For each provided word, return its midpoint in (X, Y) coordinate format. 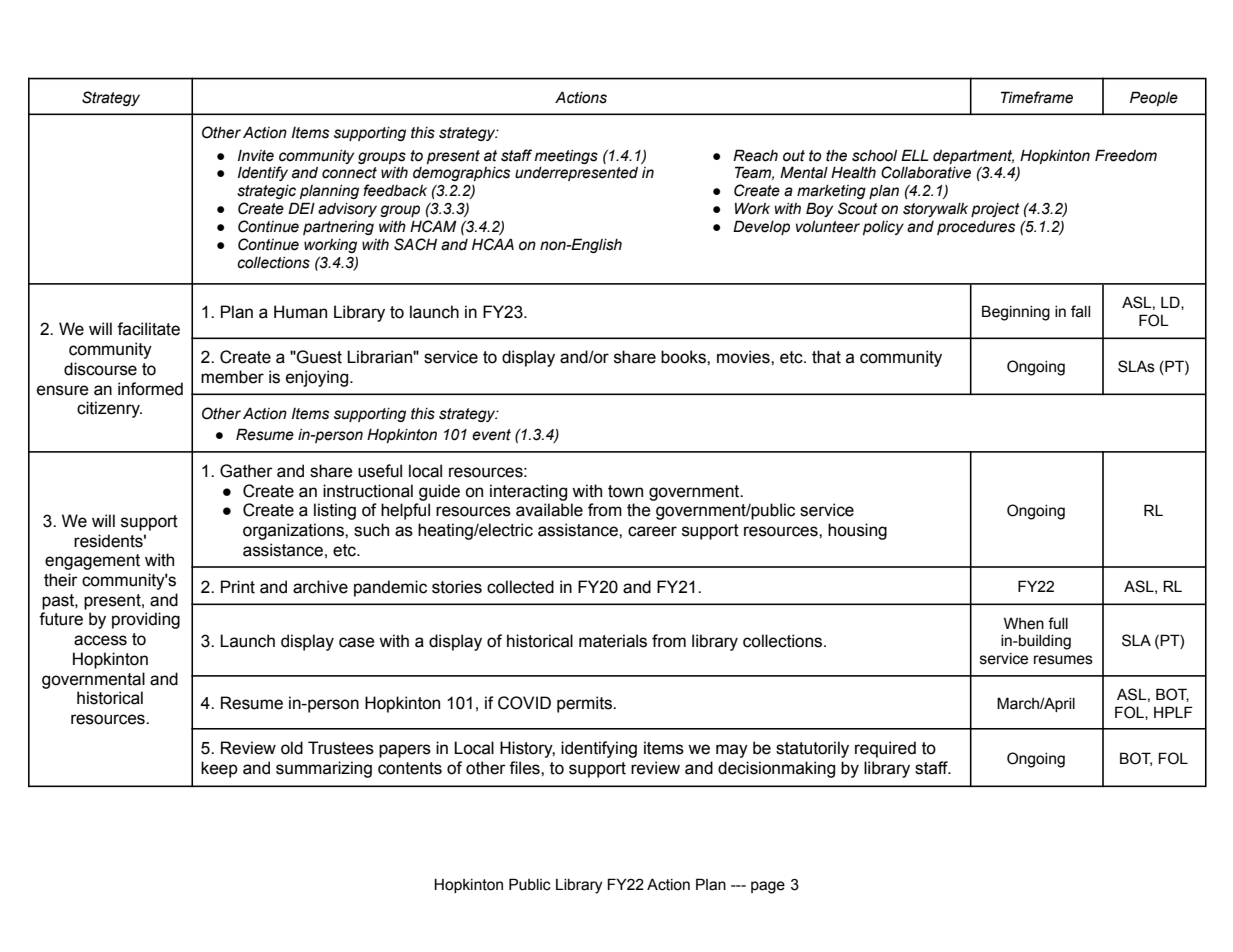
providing (146, 620)
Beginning (1016, 313)
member (232, 377)
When (1024, 623)
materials (613, 641)
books (684, 357)
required (885, 749)
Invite (256, 156)
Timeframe (1037, 97)
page (768, 887)
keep (219, 769)
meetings (566, 157)
